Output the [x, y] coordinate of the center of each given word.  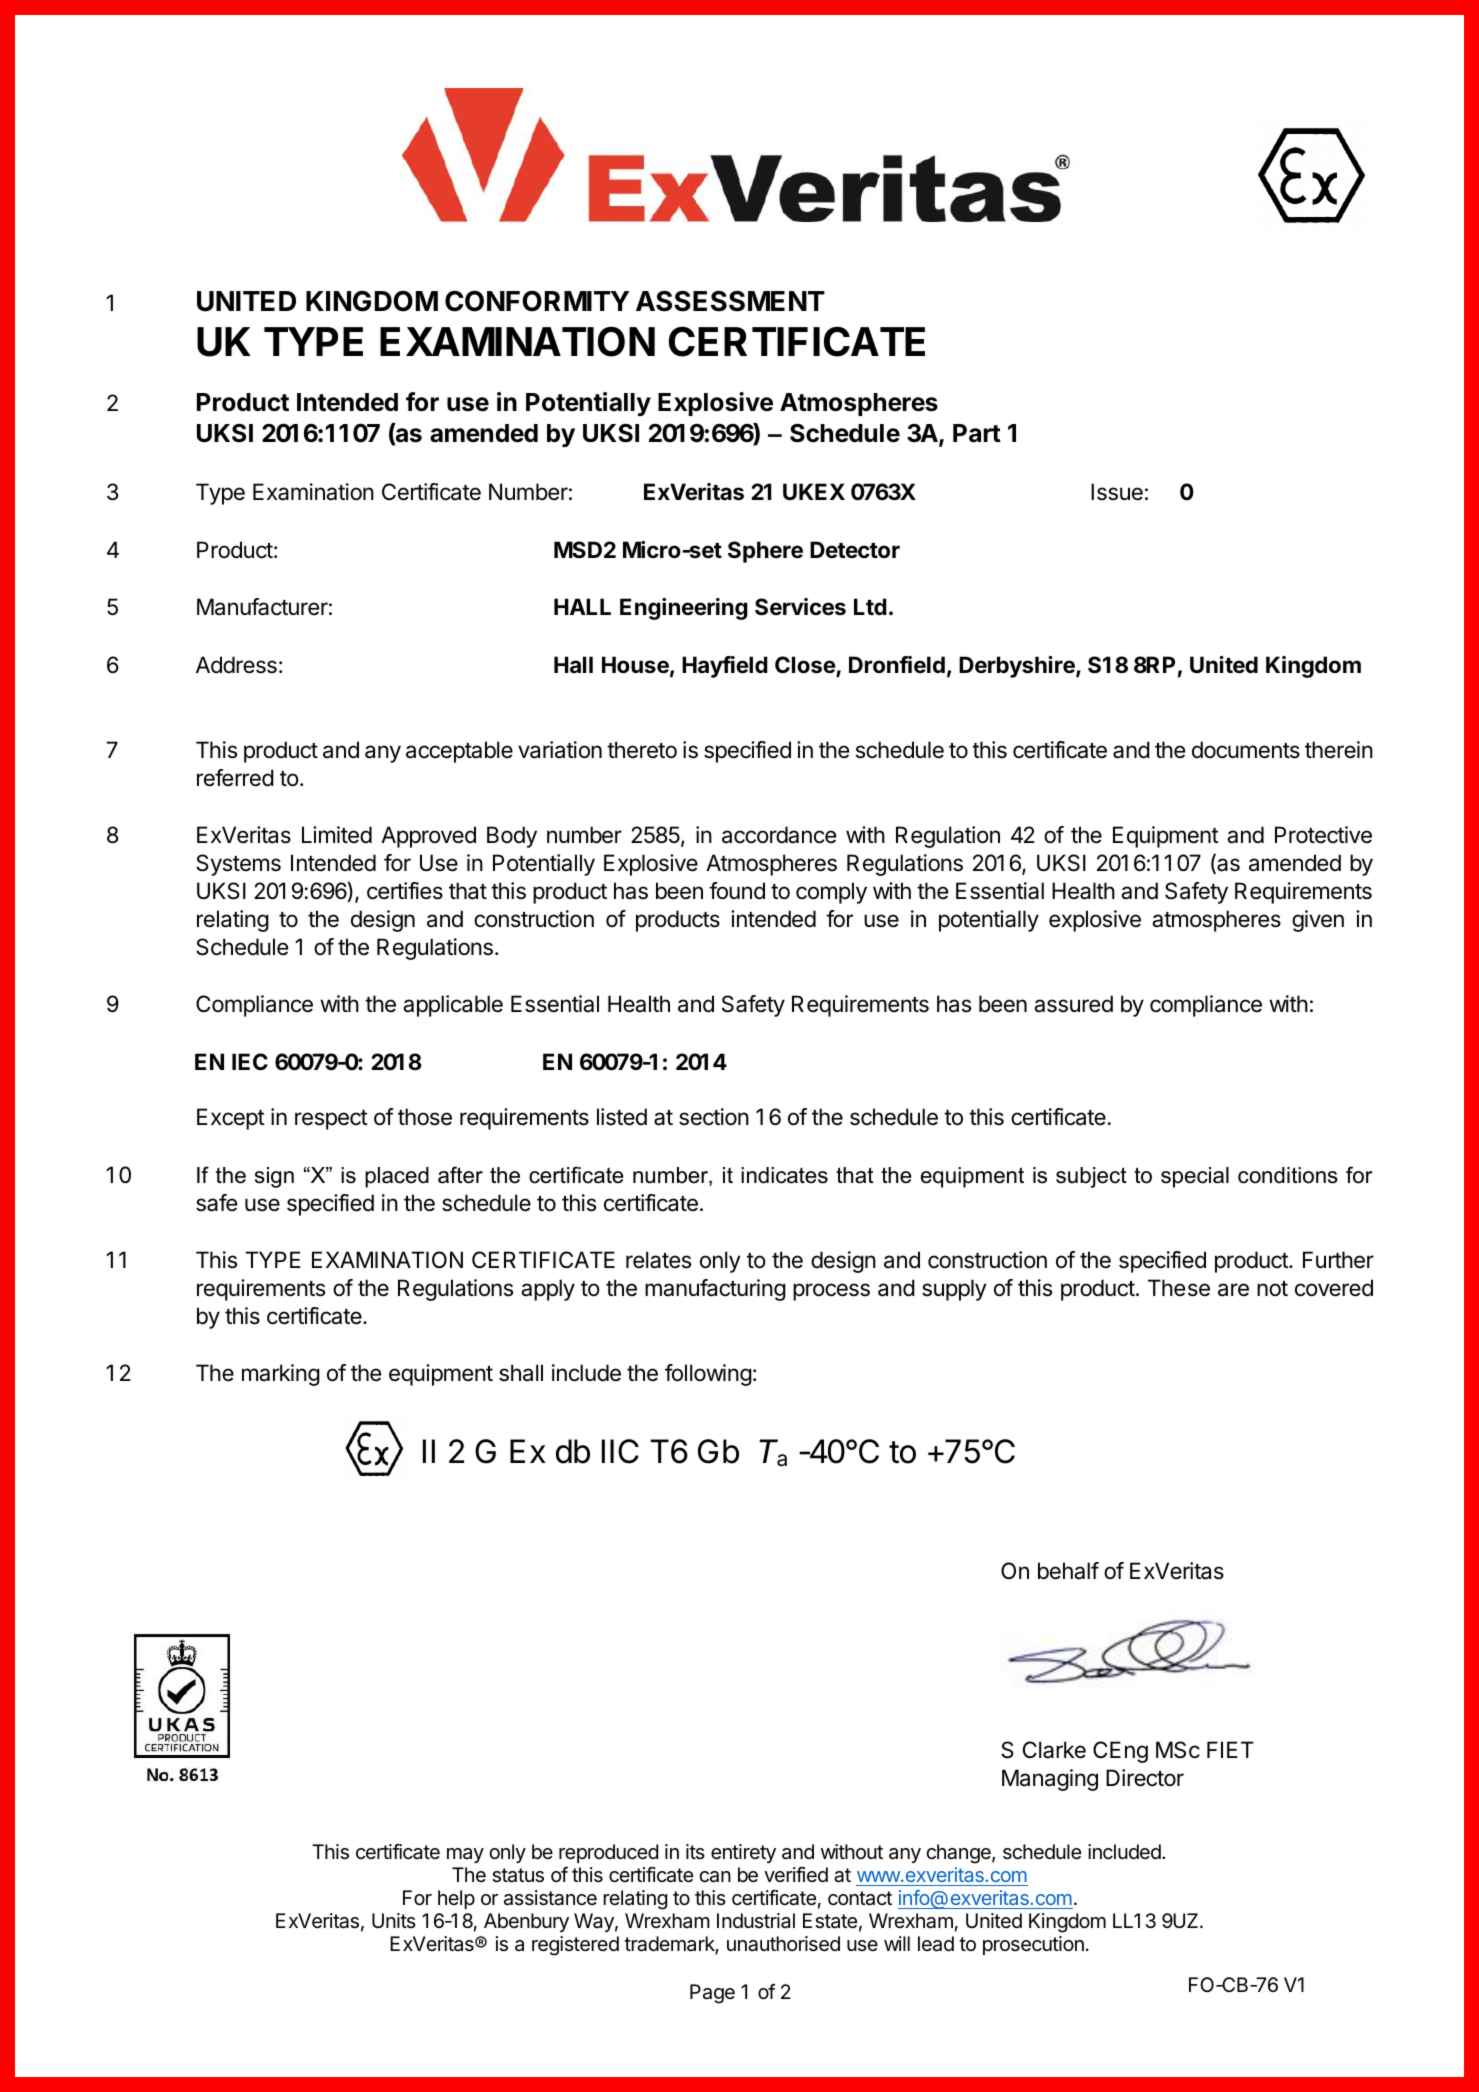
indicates [784, 1175]
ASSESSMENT [730, 301]
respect [331, 1120]
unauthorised [783, 1944]
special [1195, 1177]
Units [394, 1920]
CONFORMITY [537, 301]
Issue [1117, 492]
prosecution [1033, 1945]
